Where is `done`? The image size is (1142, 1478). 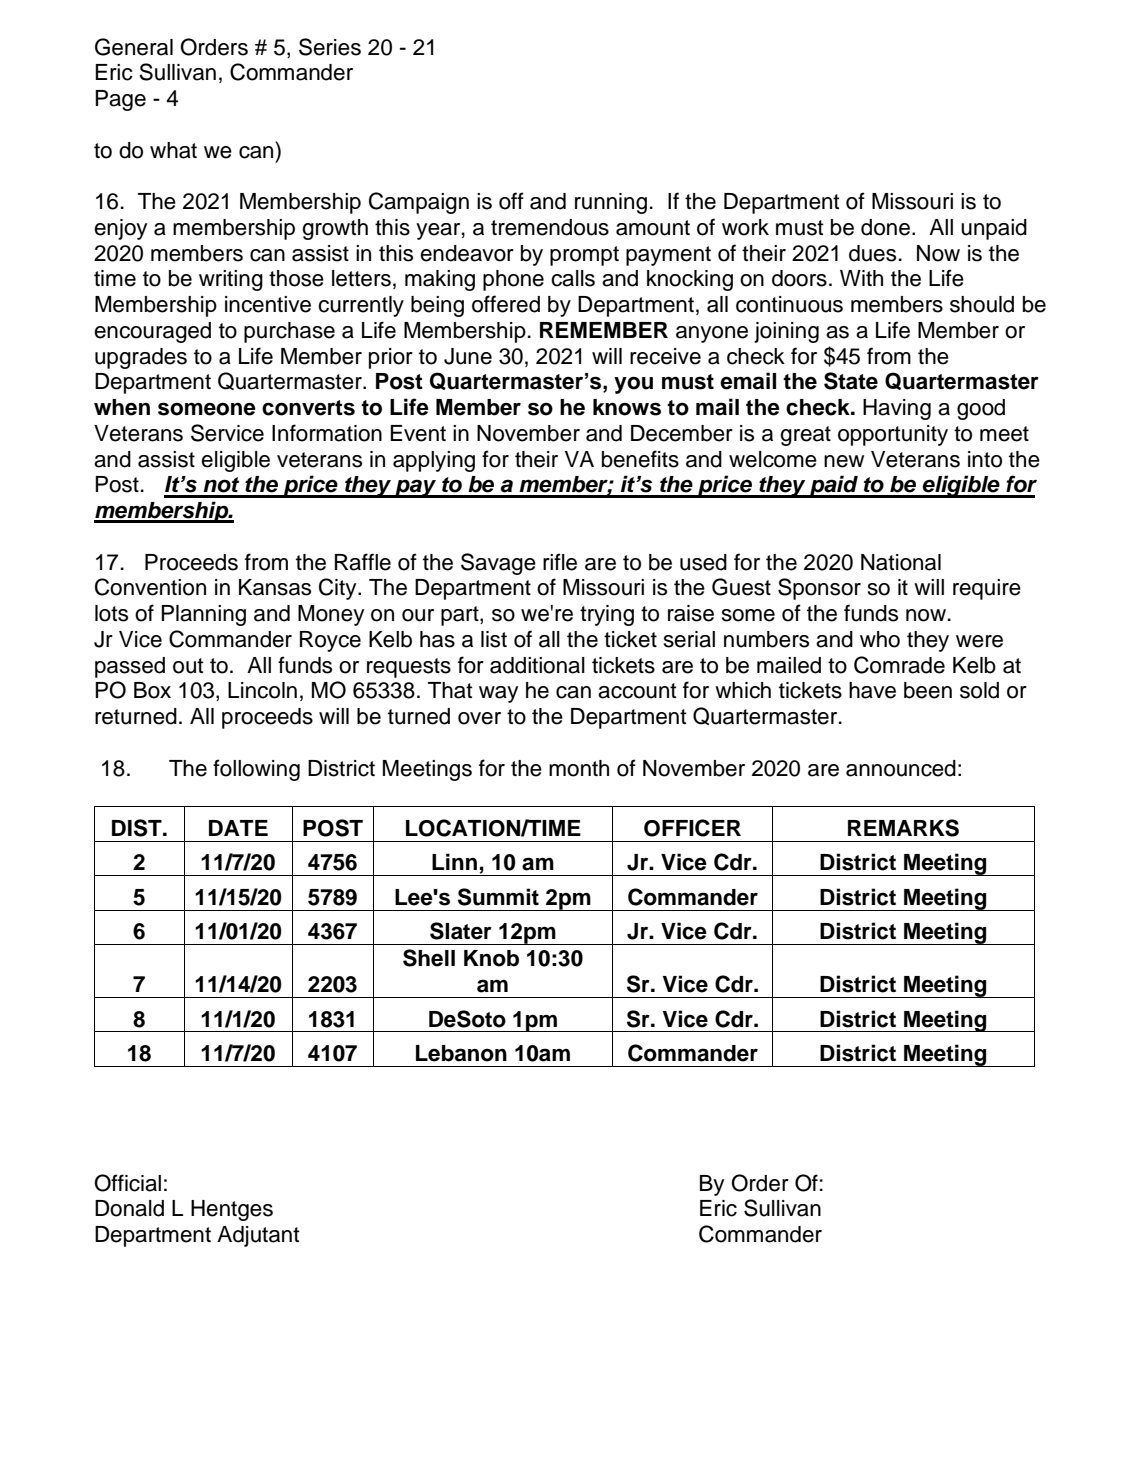 done is located at coordinates (885, 227).
